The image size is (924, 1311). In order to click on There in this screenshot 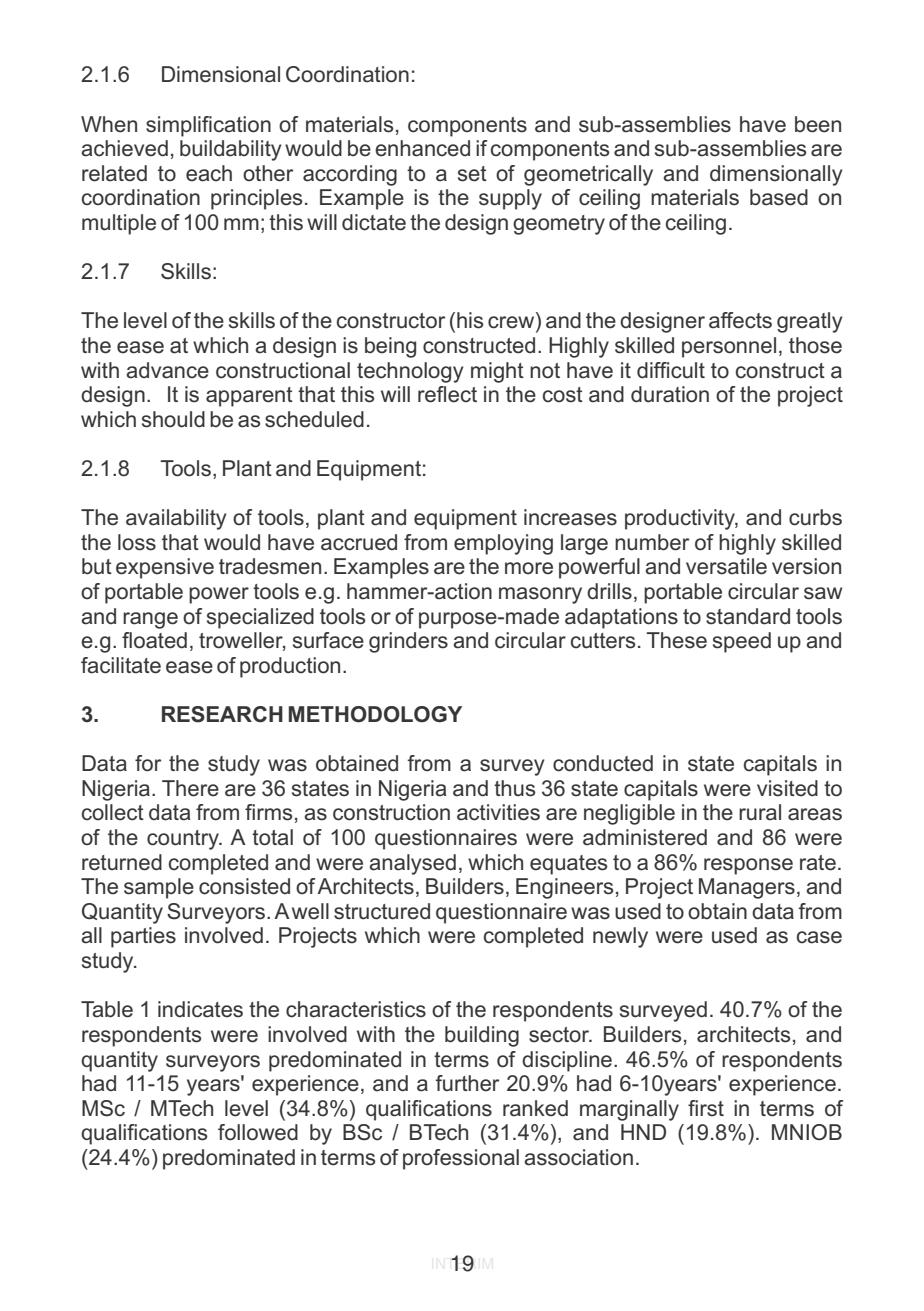, I will do `click(190, 788)`.
